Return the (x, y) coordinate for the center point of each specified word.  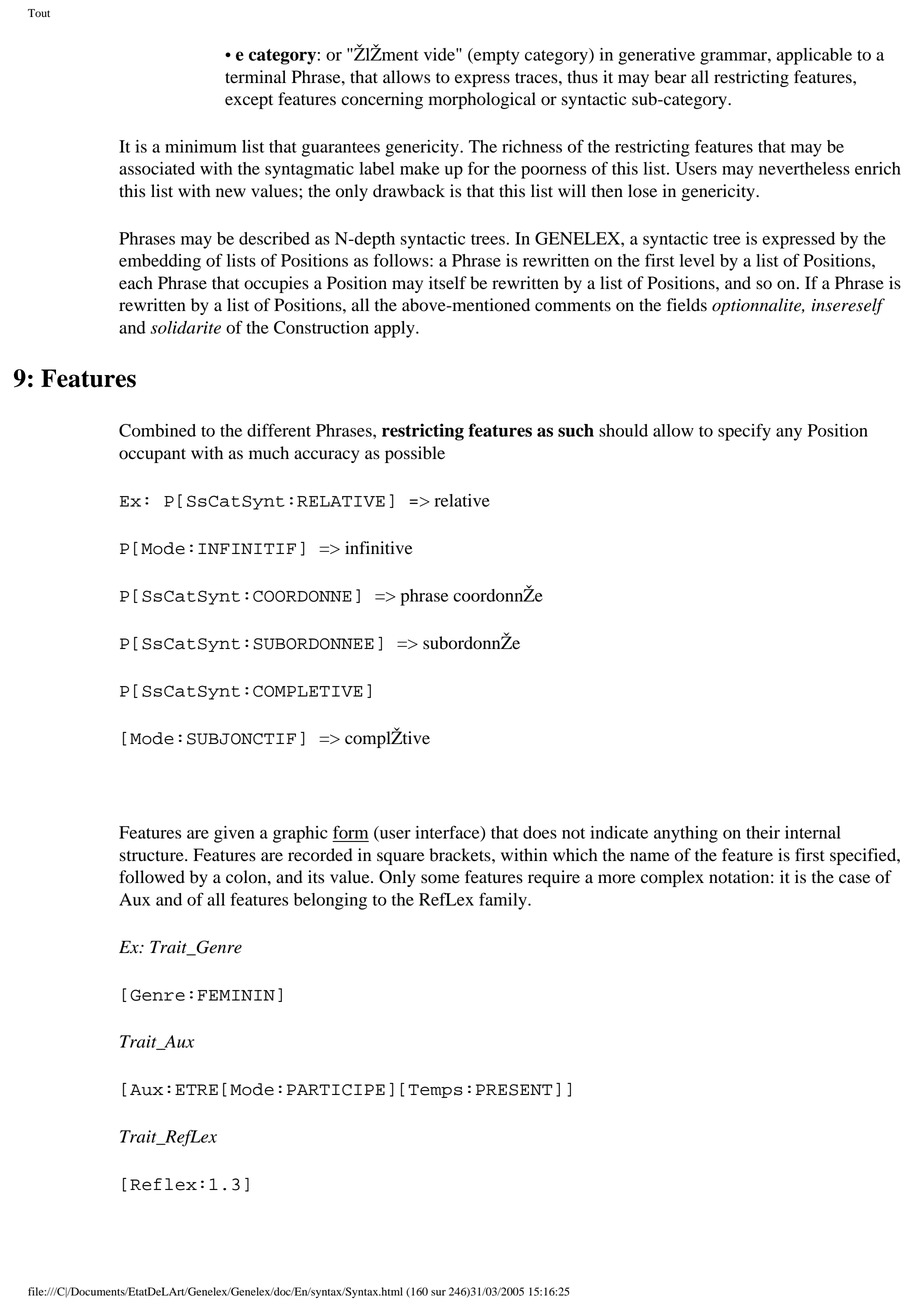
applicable (814, 56)
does (540, 832)
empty (496, 56)
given (234, 834)
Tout (39, 13)
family (504, 901)
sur (438, 1293)
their (763, 832)
